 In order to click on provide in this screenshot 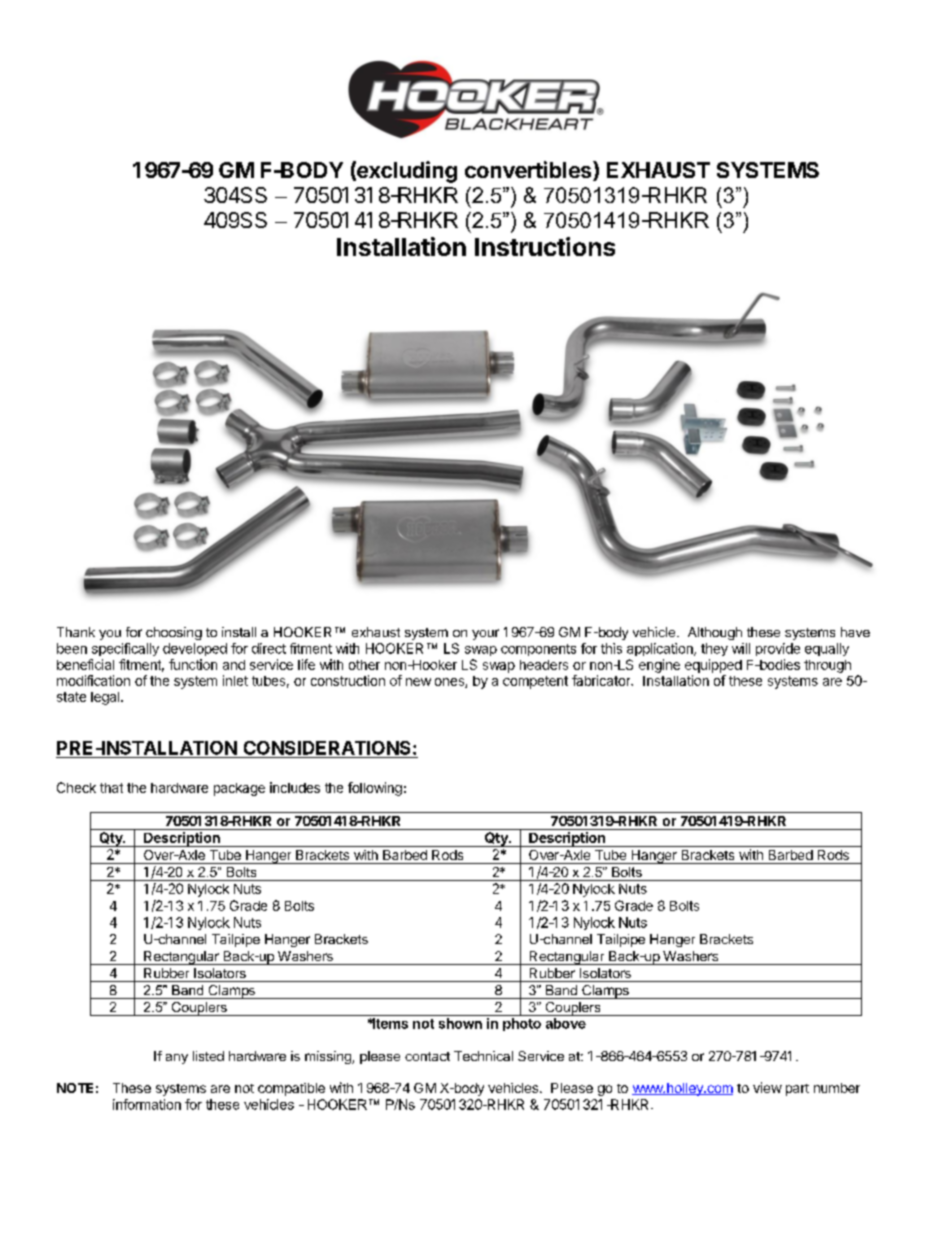, I will do `click(778, 649)`.
